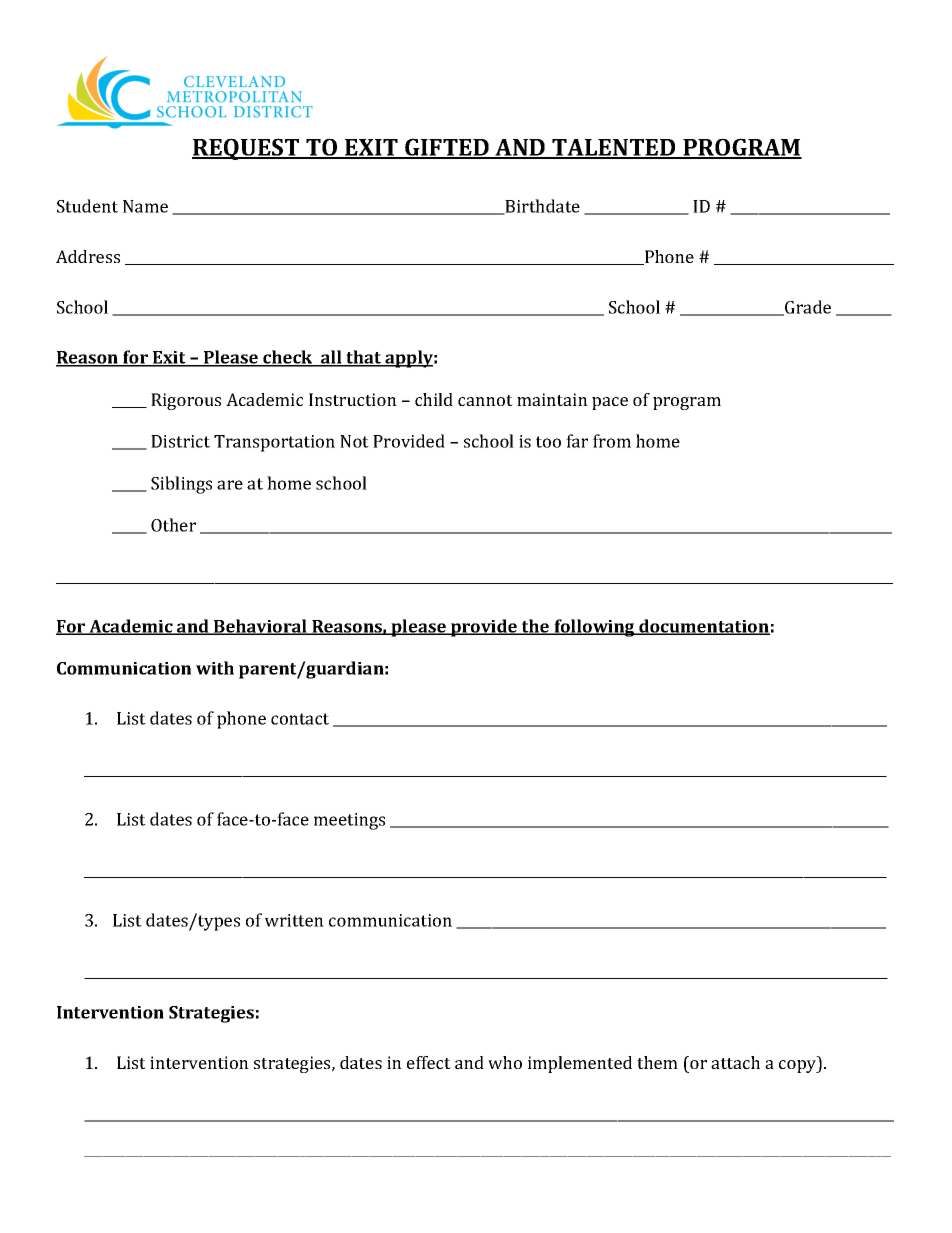 Image resolution: width=952 pixels, height=1233 pixels. What do you see at coordinates (594, 628) in the document?
I see `following` at bounding box center [594, 628].
